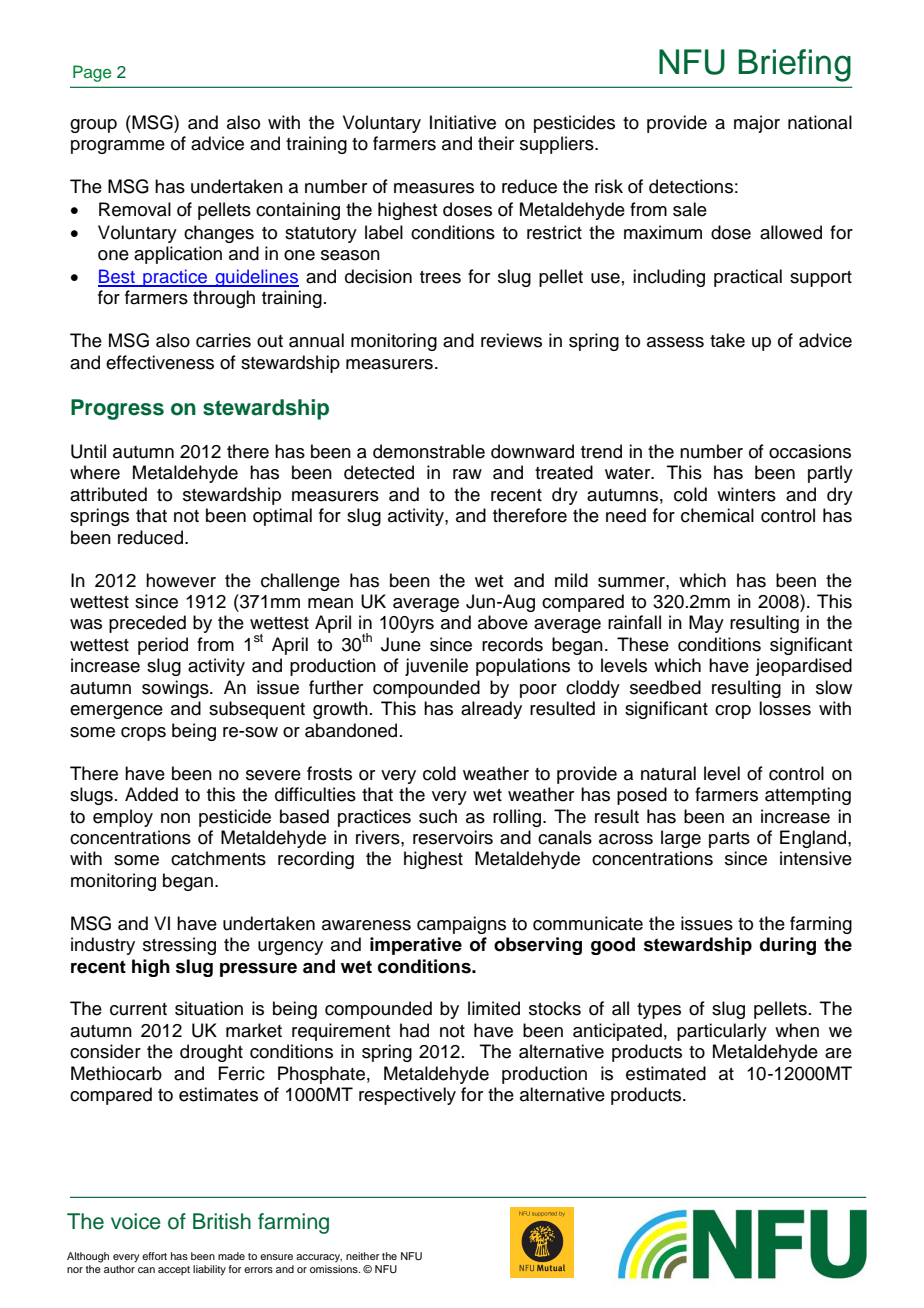  Describe the element at coordinates (362, 1256) in the image. I see `neither` at that location.
